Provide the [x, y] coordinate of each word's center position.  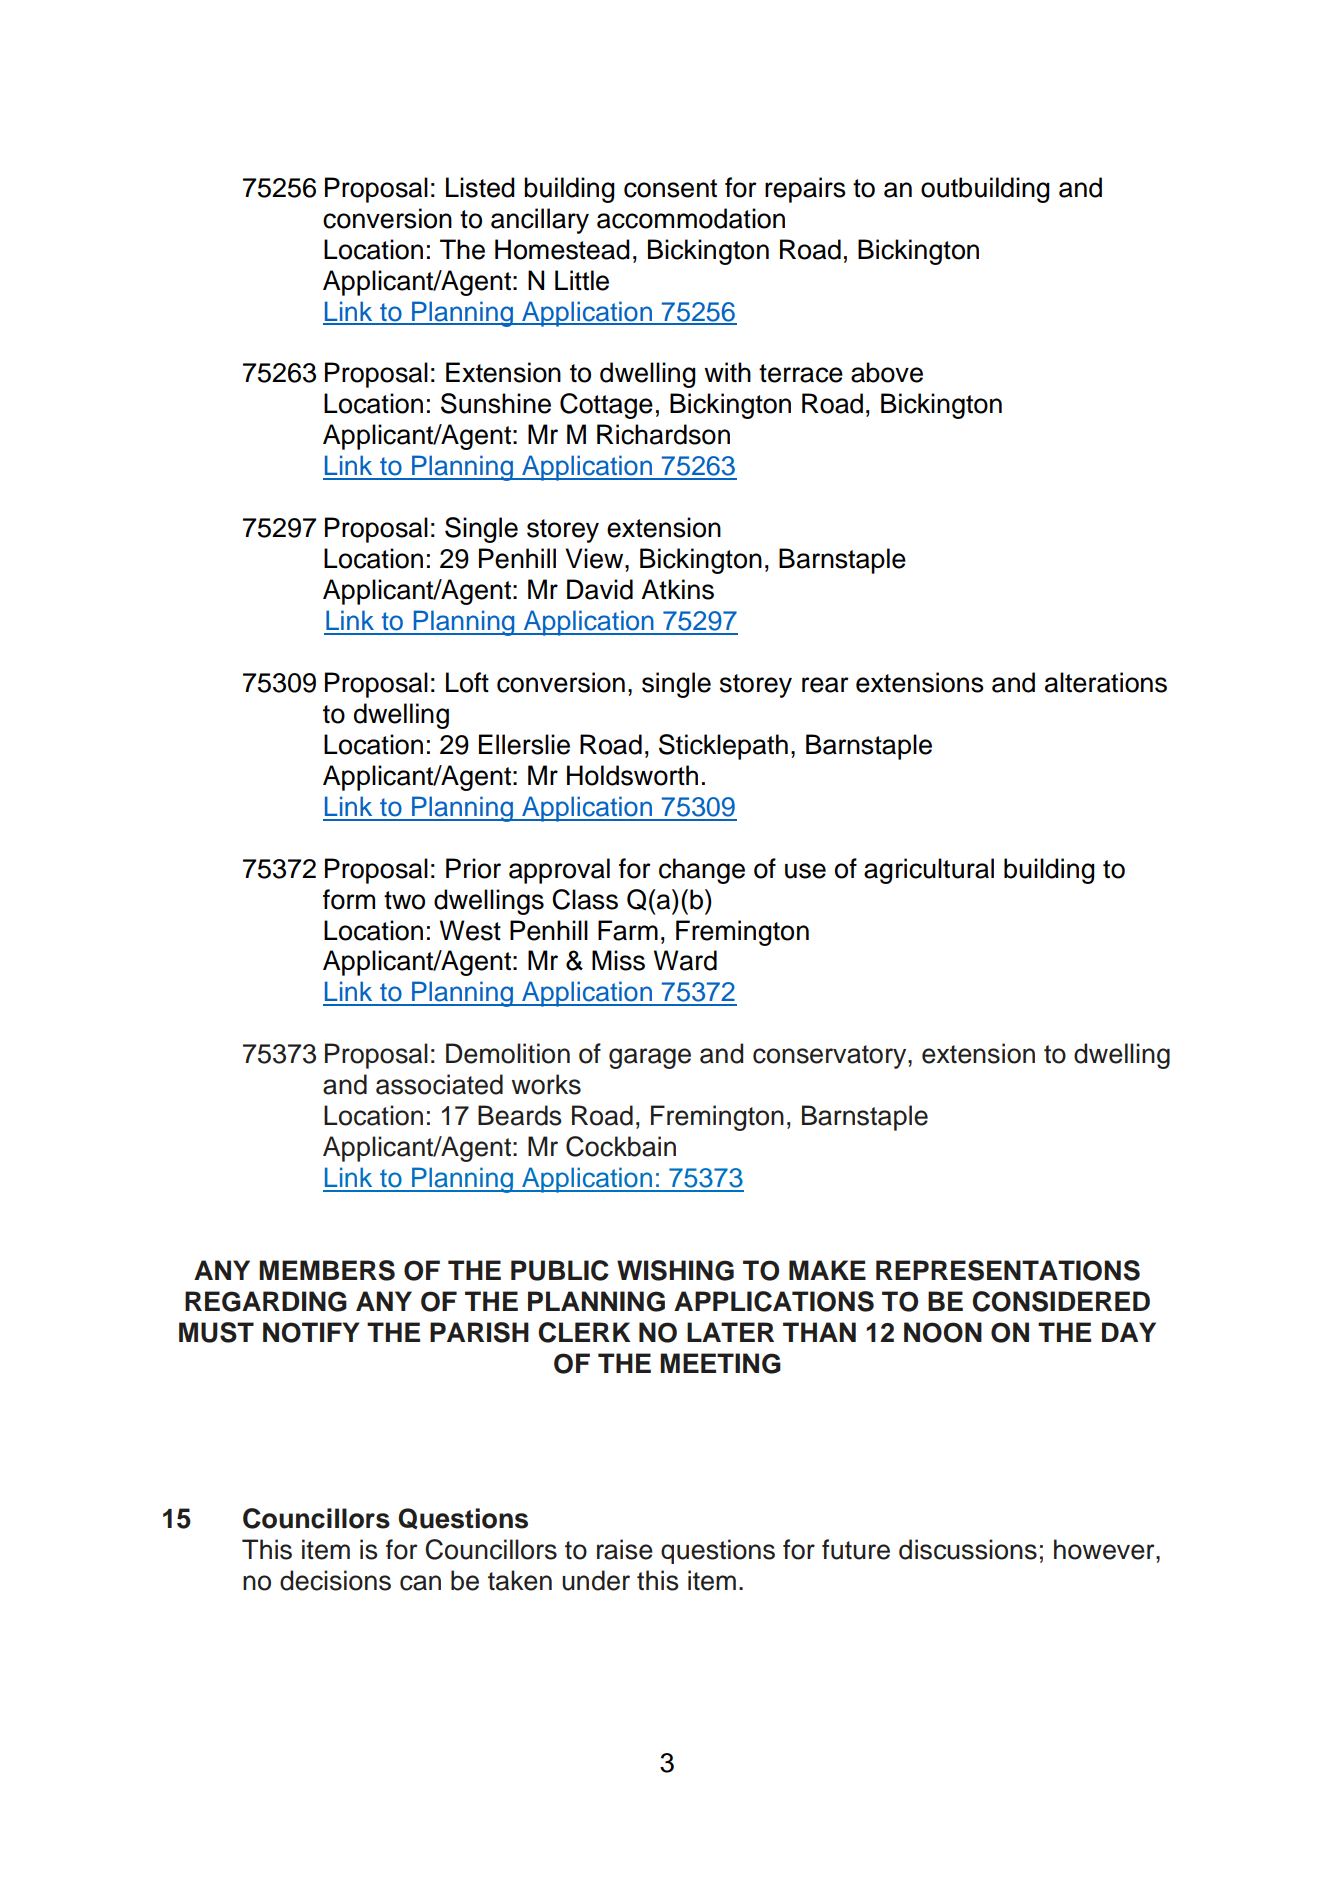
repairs [805, 190]
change [702, 871]
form [349, 899]
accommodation [691, 218]
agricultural [929, 871]
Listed [480, 187]
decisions [335, 1580]
